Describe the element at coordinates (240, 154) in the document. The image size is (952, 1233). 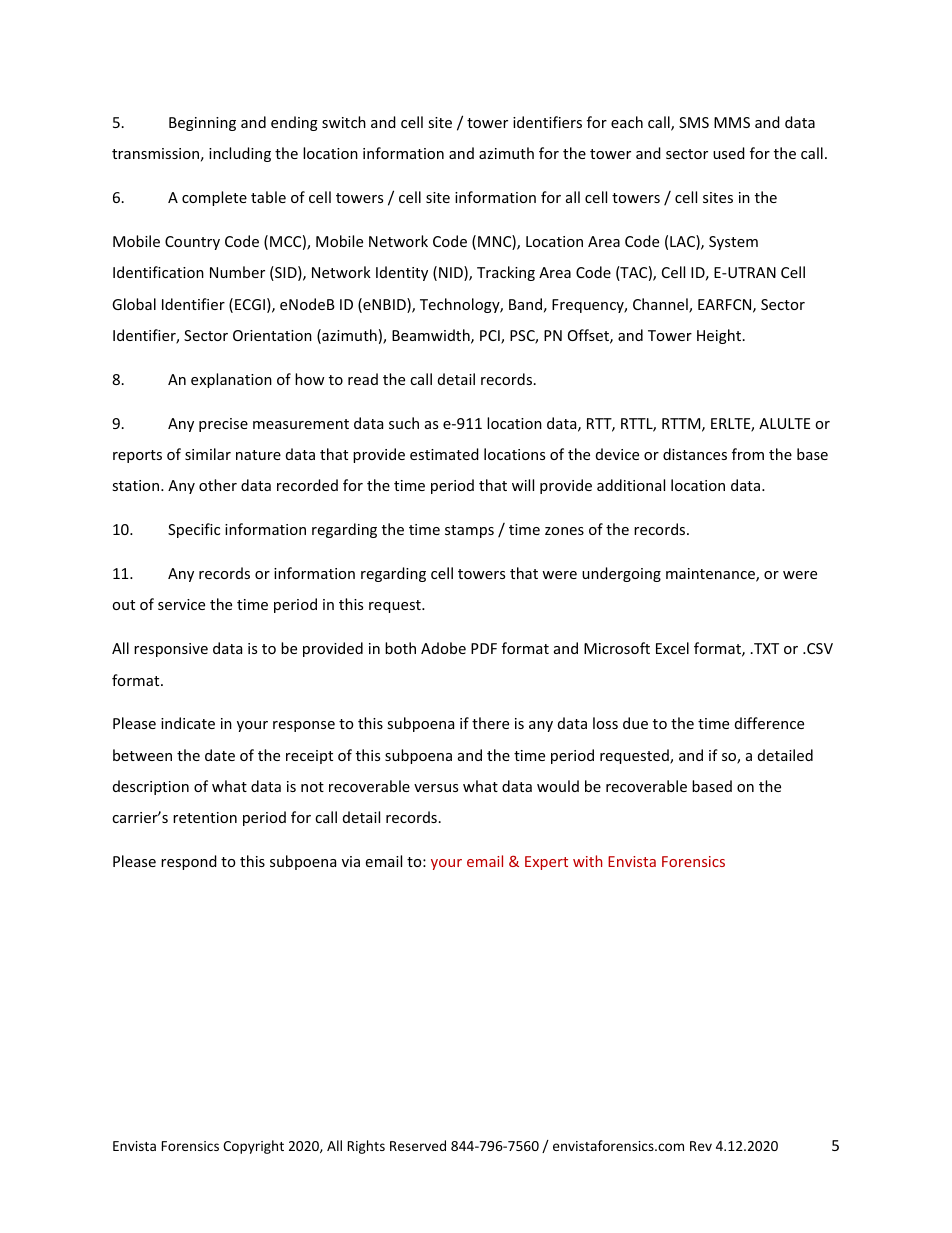
I see `including` at that location.
